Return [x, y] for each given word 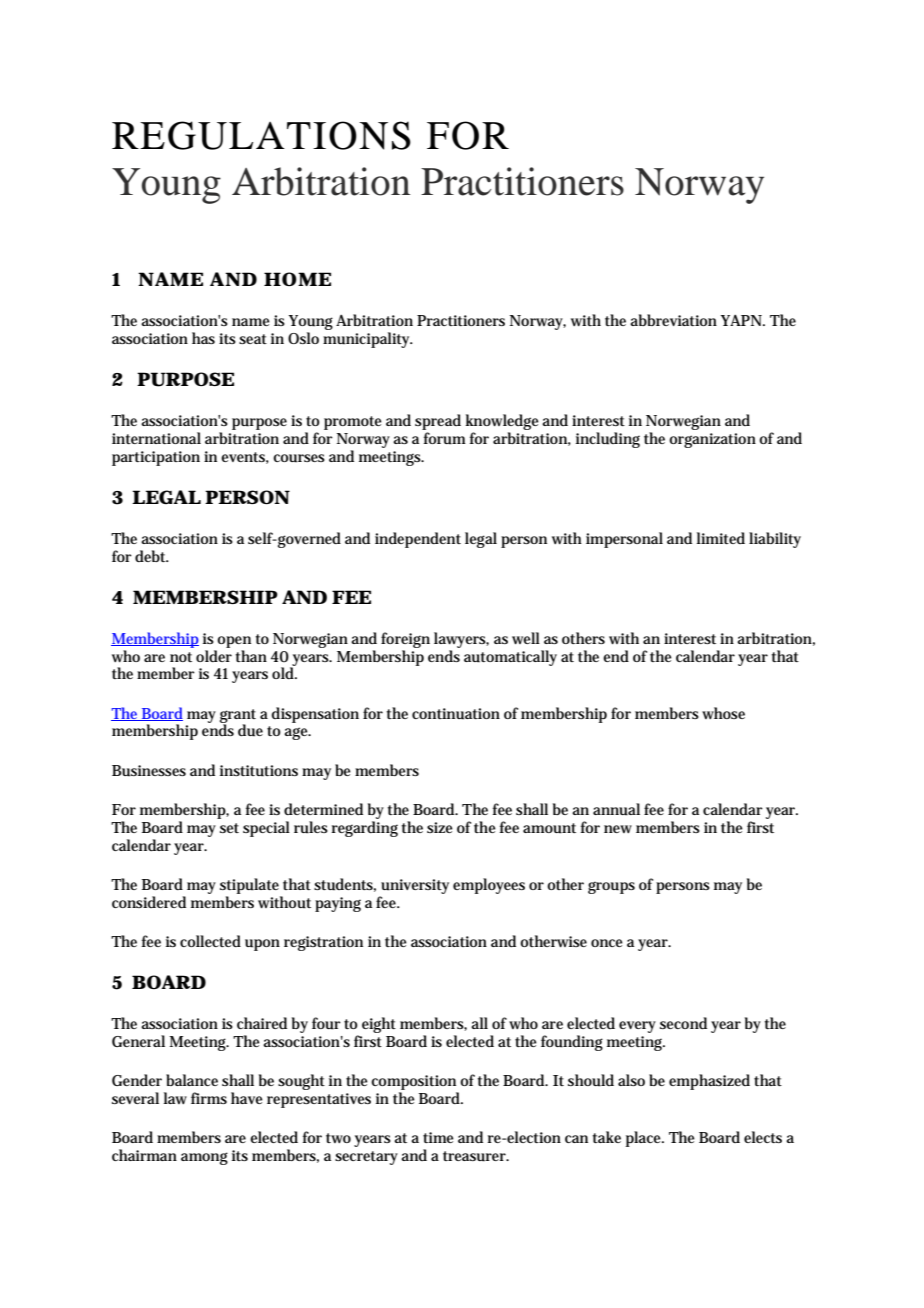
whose [723, 713]
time [438, 1137]
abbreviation [673, 320]
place [645, 1139]
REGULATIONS [261, 135]
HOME [297, 279]
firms [209, 1098]
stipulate [249, 886]
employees [489, 886]
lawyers [461, 640]
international [156, 438]
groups [611, 887]
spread [438, 423]
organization [712, 440]
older [214, 656]
